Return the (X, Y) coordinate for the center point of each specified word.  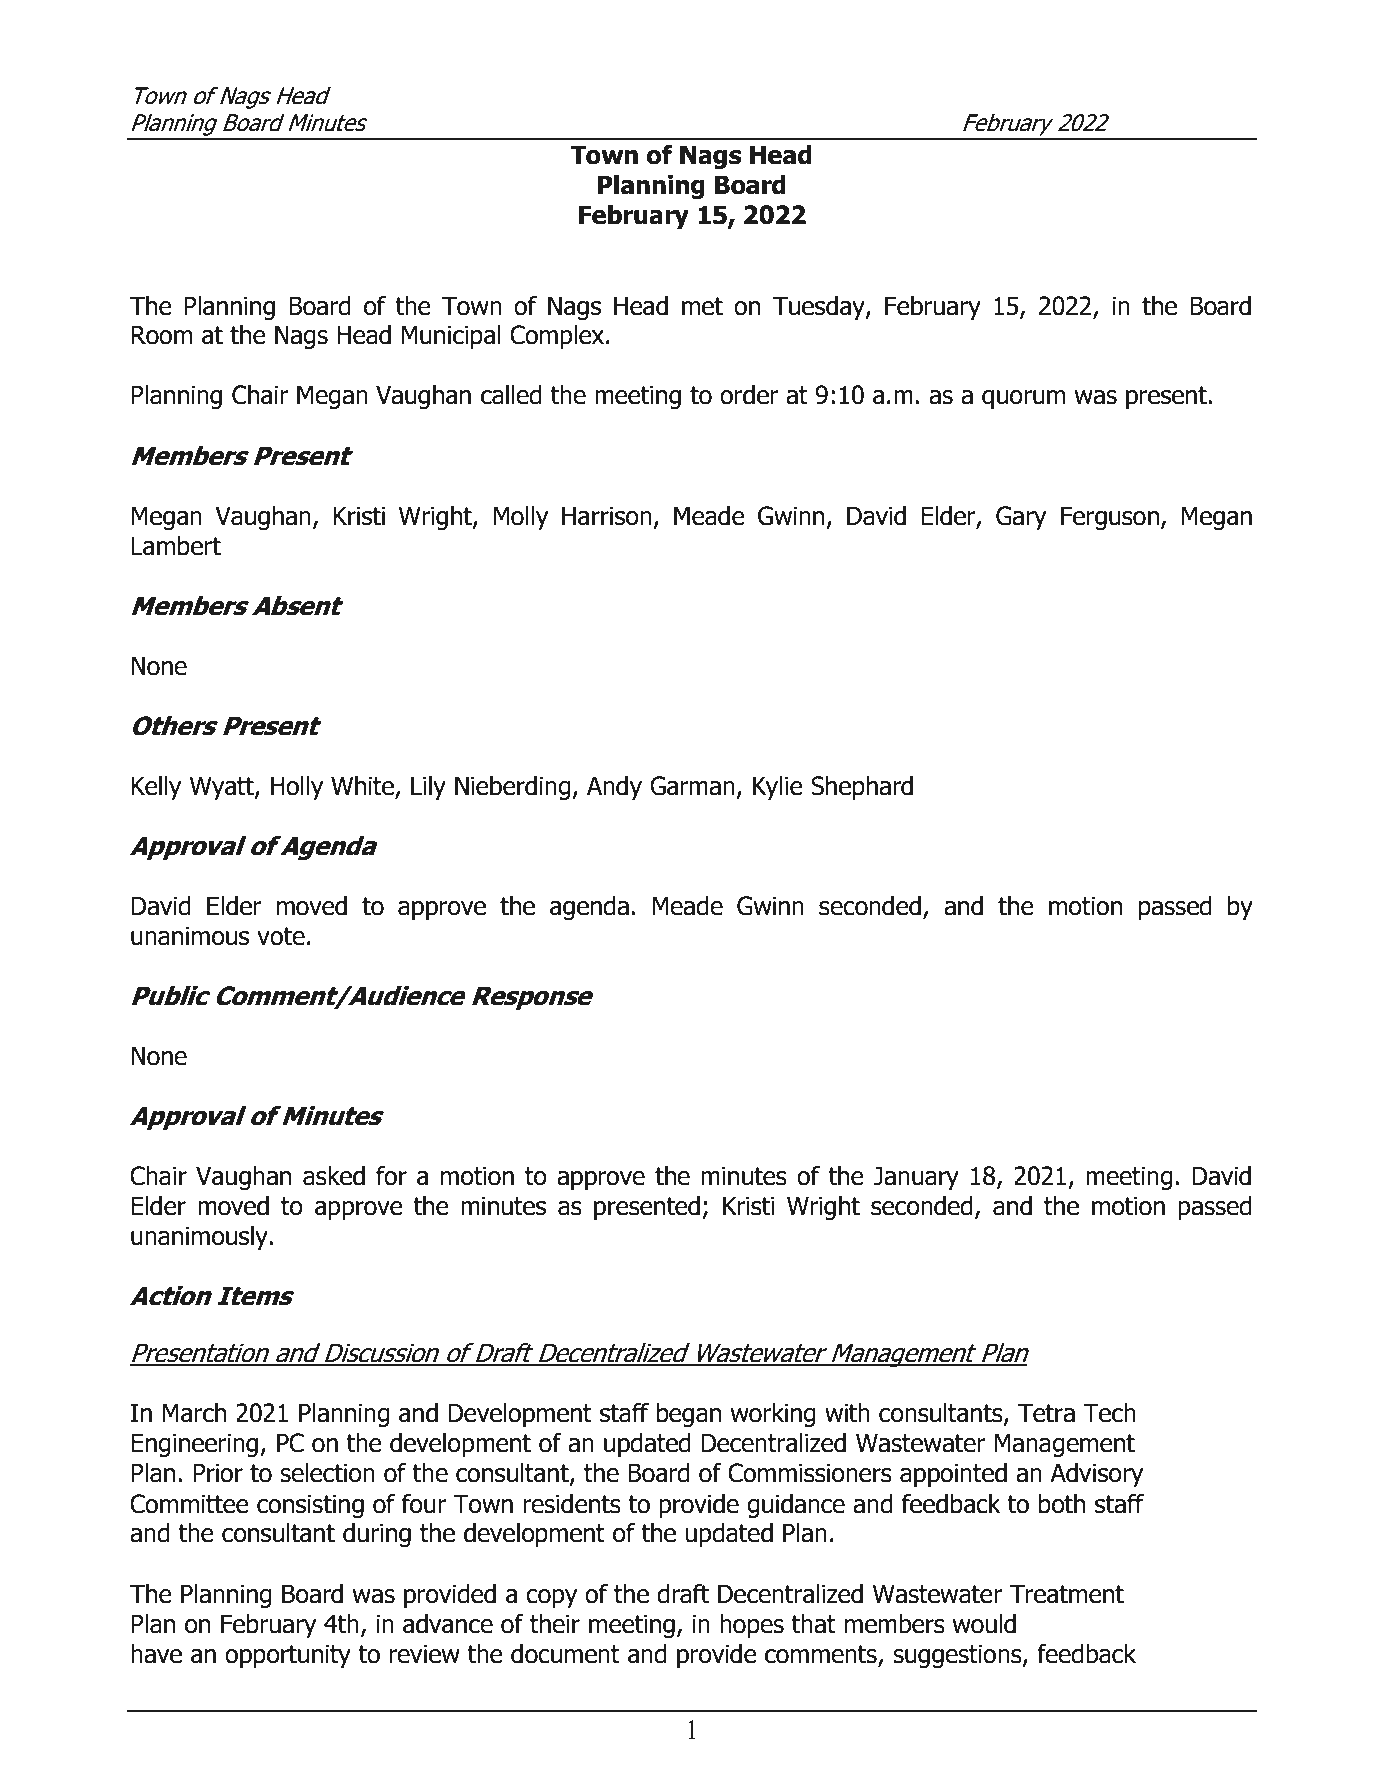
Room (161, 335)
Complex (558, 337)
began (689, 1415)
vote (281, 936)
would (984, 1624)
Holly (297, 788)
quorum (1023, 399)
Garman (692, 786)
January (916, 1178)
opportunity (288, 1656)
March (194, 1413)
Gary (1021, 518)
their (555, 1624)
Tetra (1046, 1413)
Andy (614, 788)
